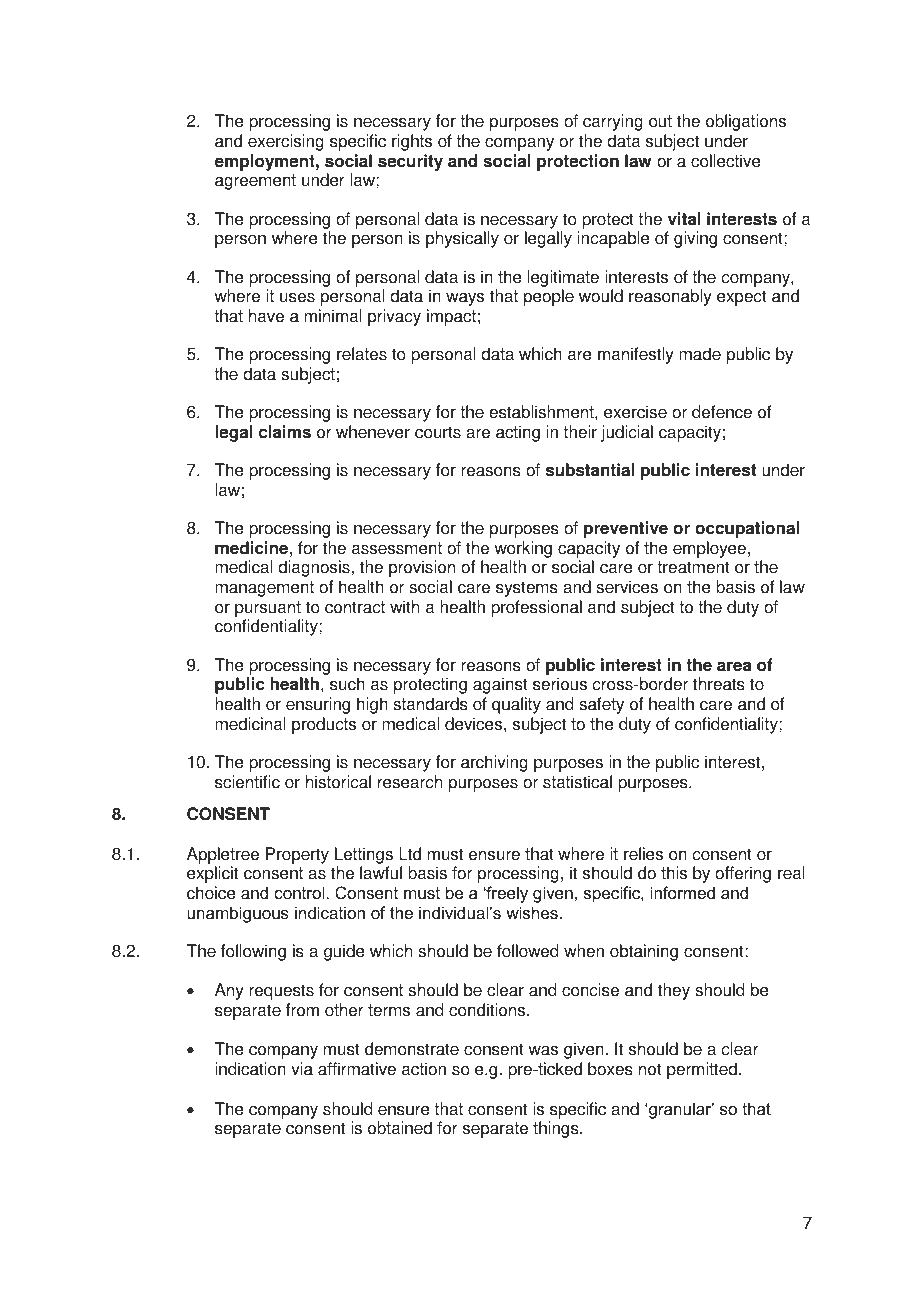  What do you see at coordinates (285, 432) in the screenshot?
I see `claims` at bounding box center [285, 432].
